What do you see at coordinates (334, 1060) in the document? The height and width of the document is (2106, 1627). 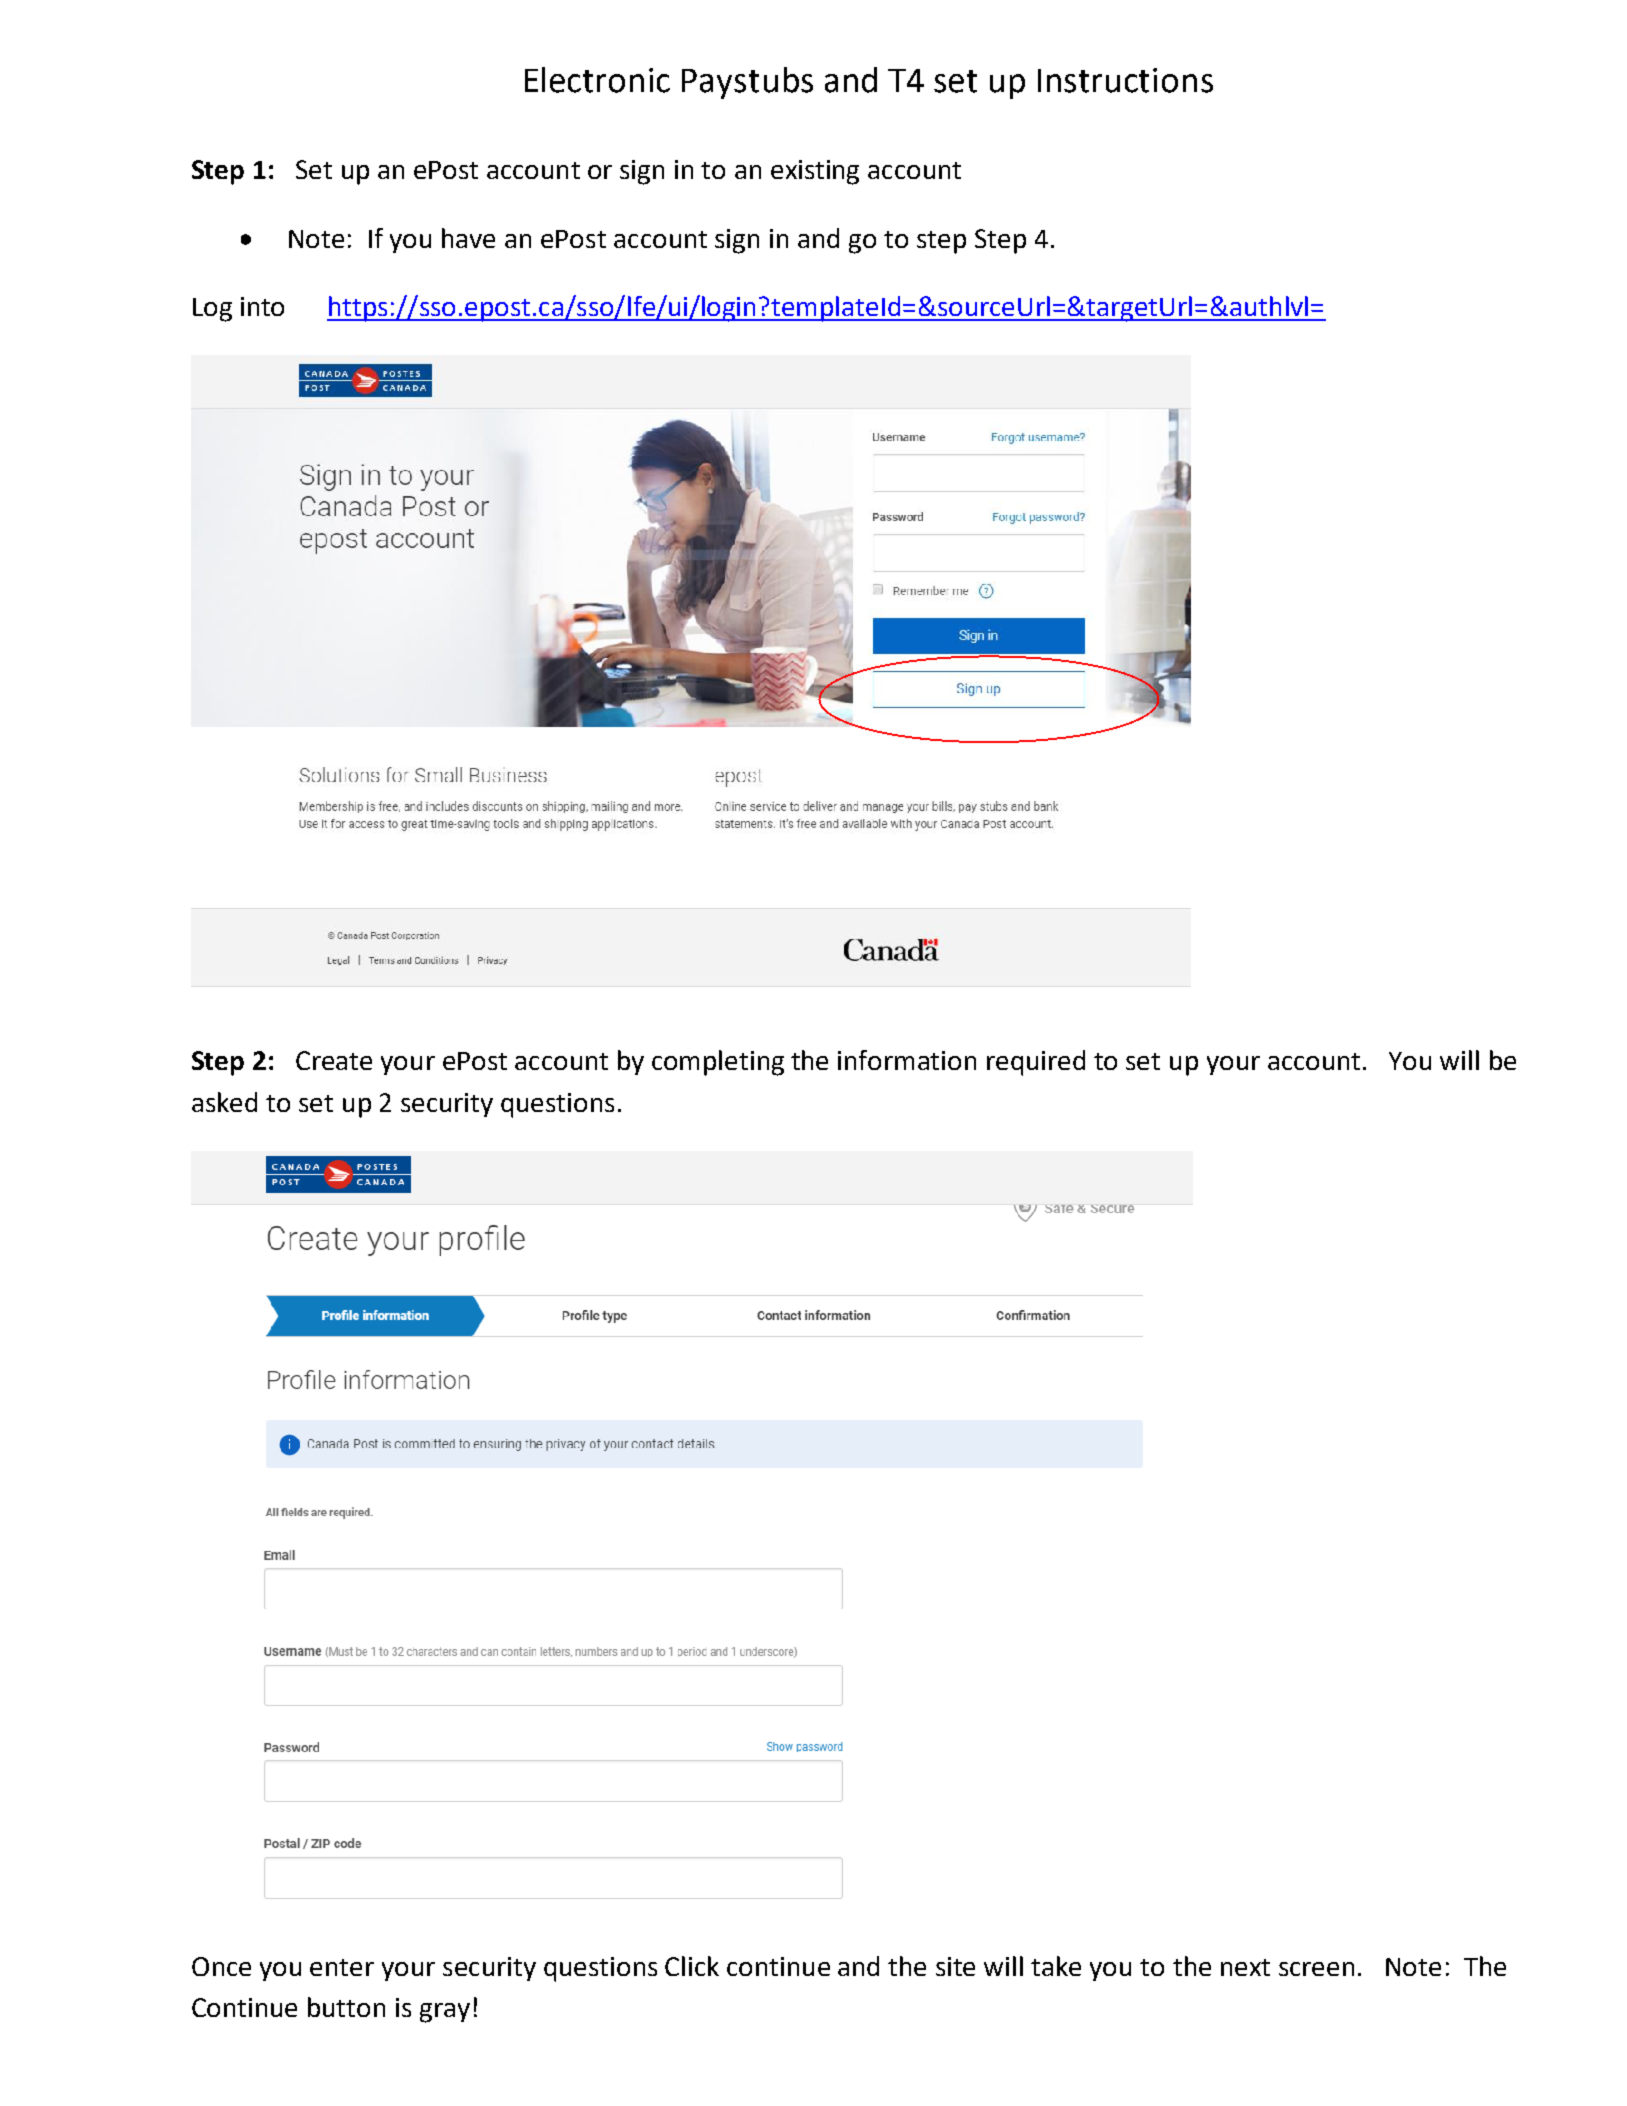 I see `Create` at bounding box center [334, 1060].
